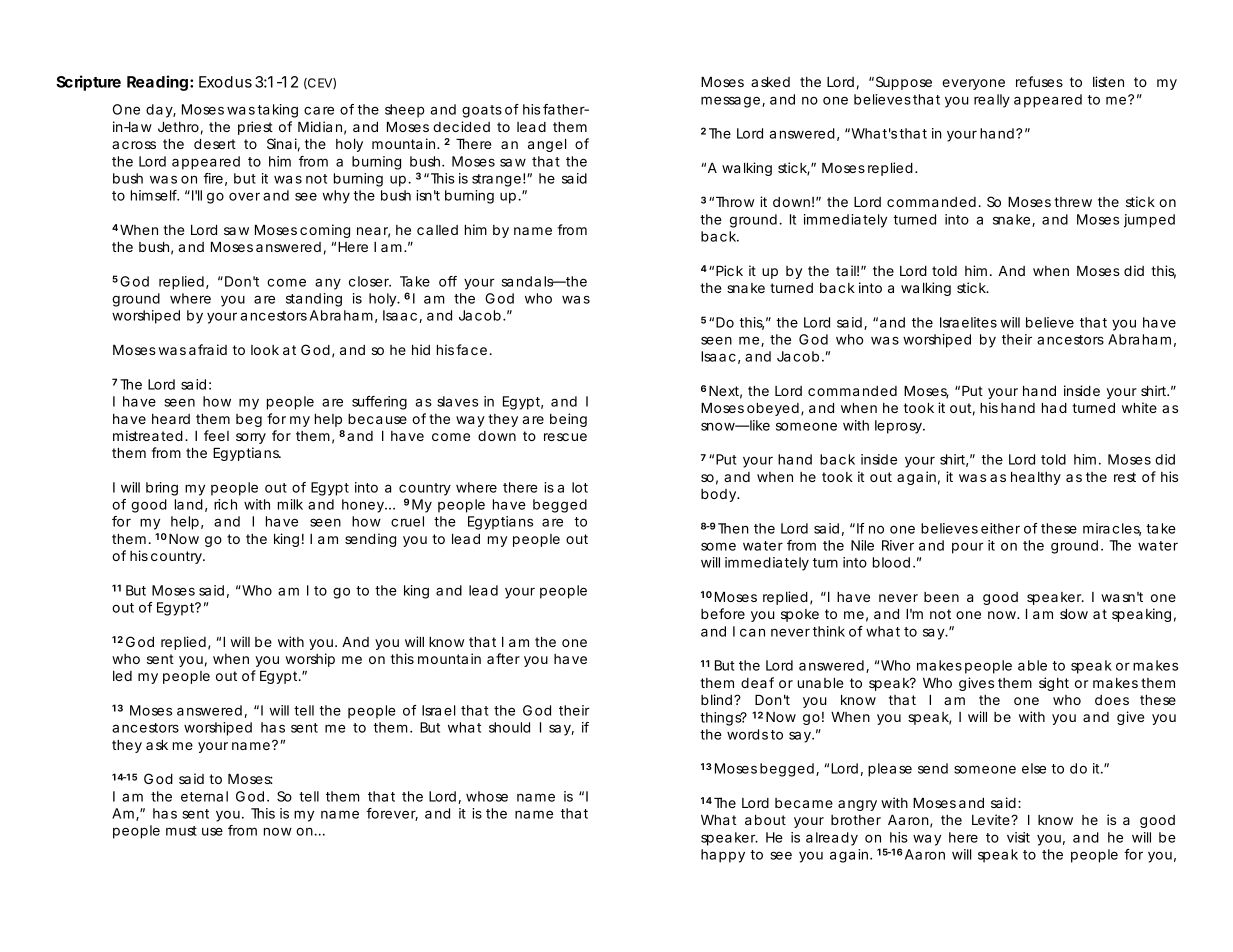 The height and width of the screenshot is (952, 1233). Describe the element at coordinates (723, 856) in the screenshot. I see `happy` at that location.
